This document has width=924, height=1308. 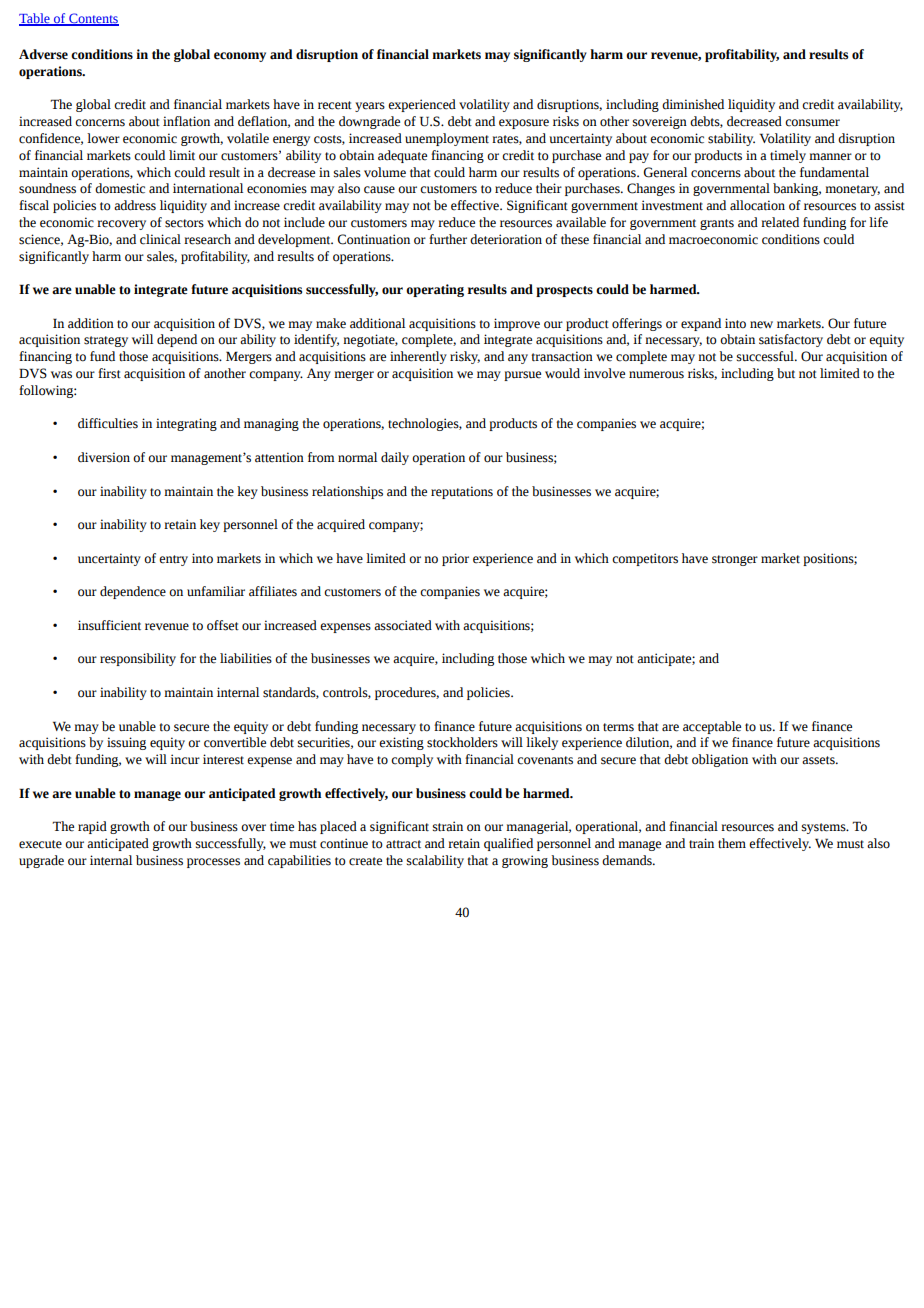 What do you see at coordinates (735, 560) in the document?
I see `stronger` at bounding box center [735, 560].
